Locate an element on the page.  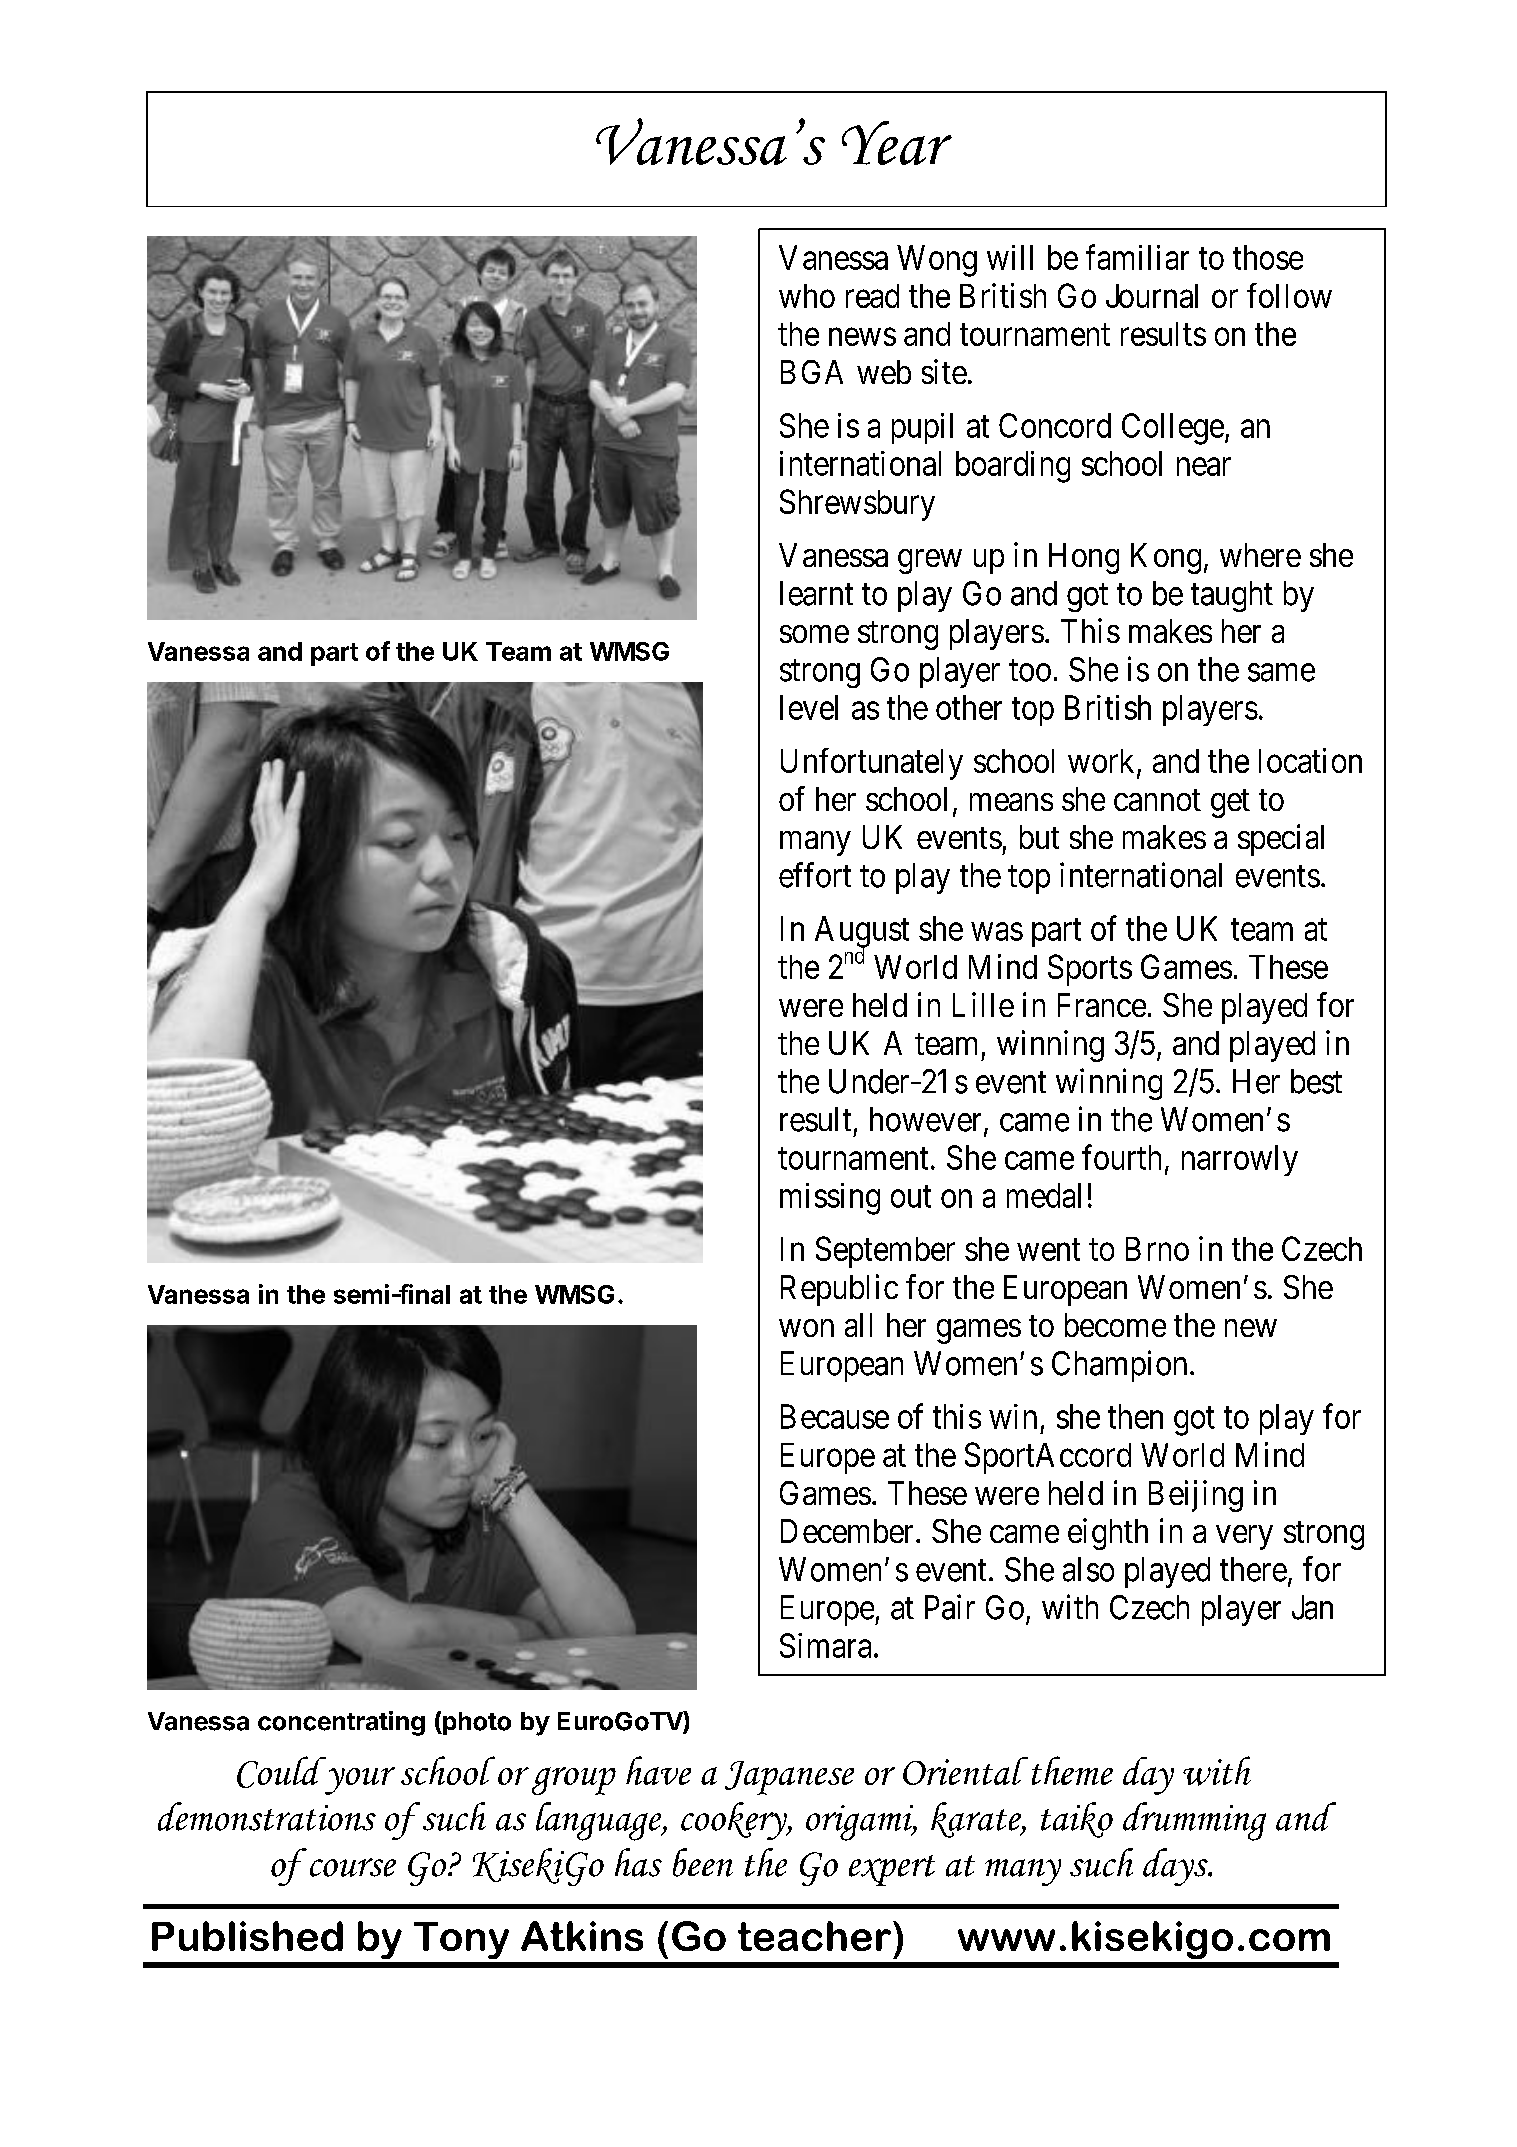
France is located at coordinates (1102, 1005).
